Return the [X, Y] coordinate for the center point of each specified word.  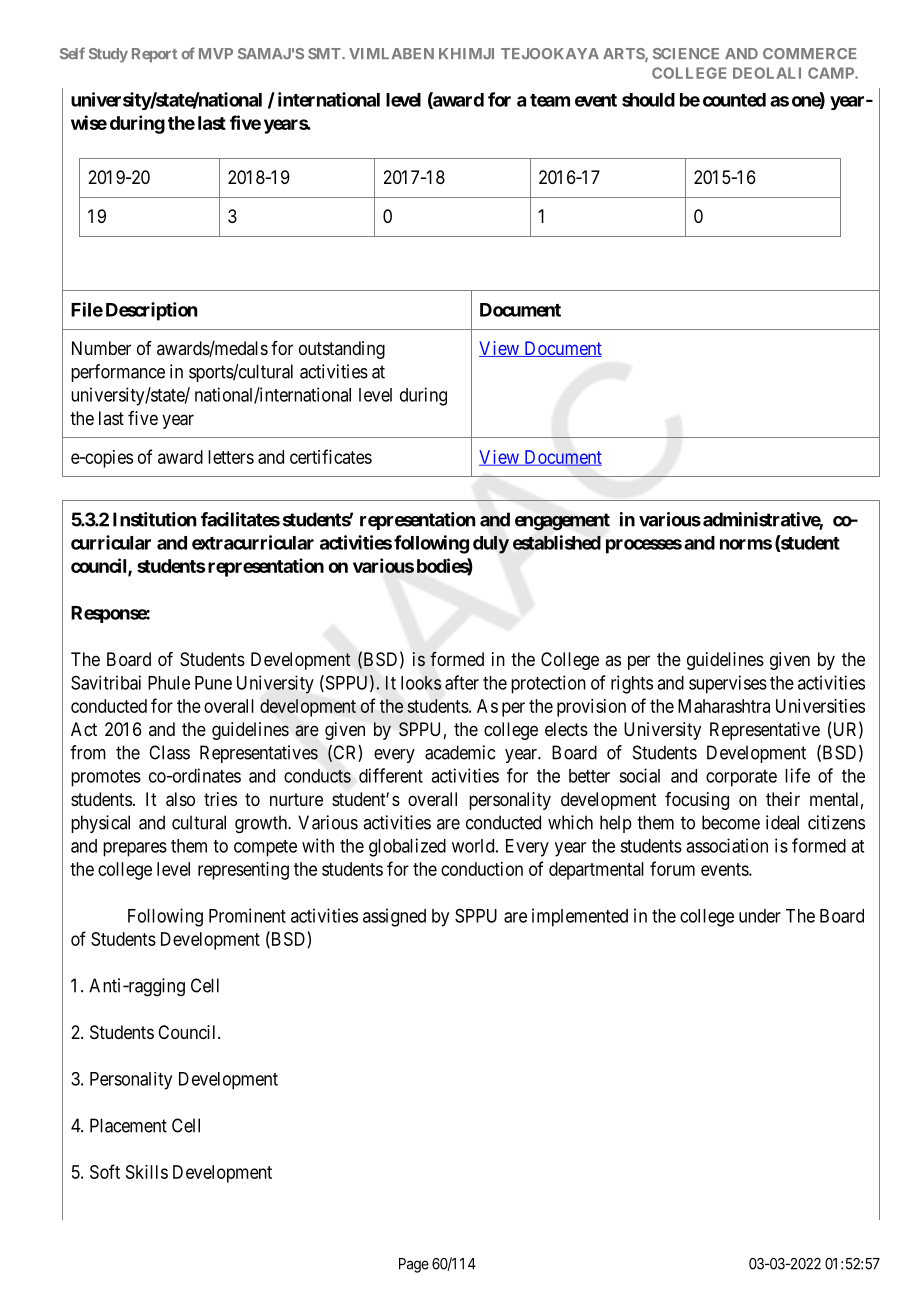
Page [414, 1265]
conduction [482, 869]
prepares [135, 849]
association [727, 845]
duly [491, 545]
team [550, 100]
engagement [562, 522]
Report [154, 55]
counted [734, 100]
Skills [147, 1172]
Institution [154, 519]
